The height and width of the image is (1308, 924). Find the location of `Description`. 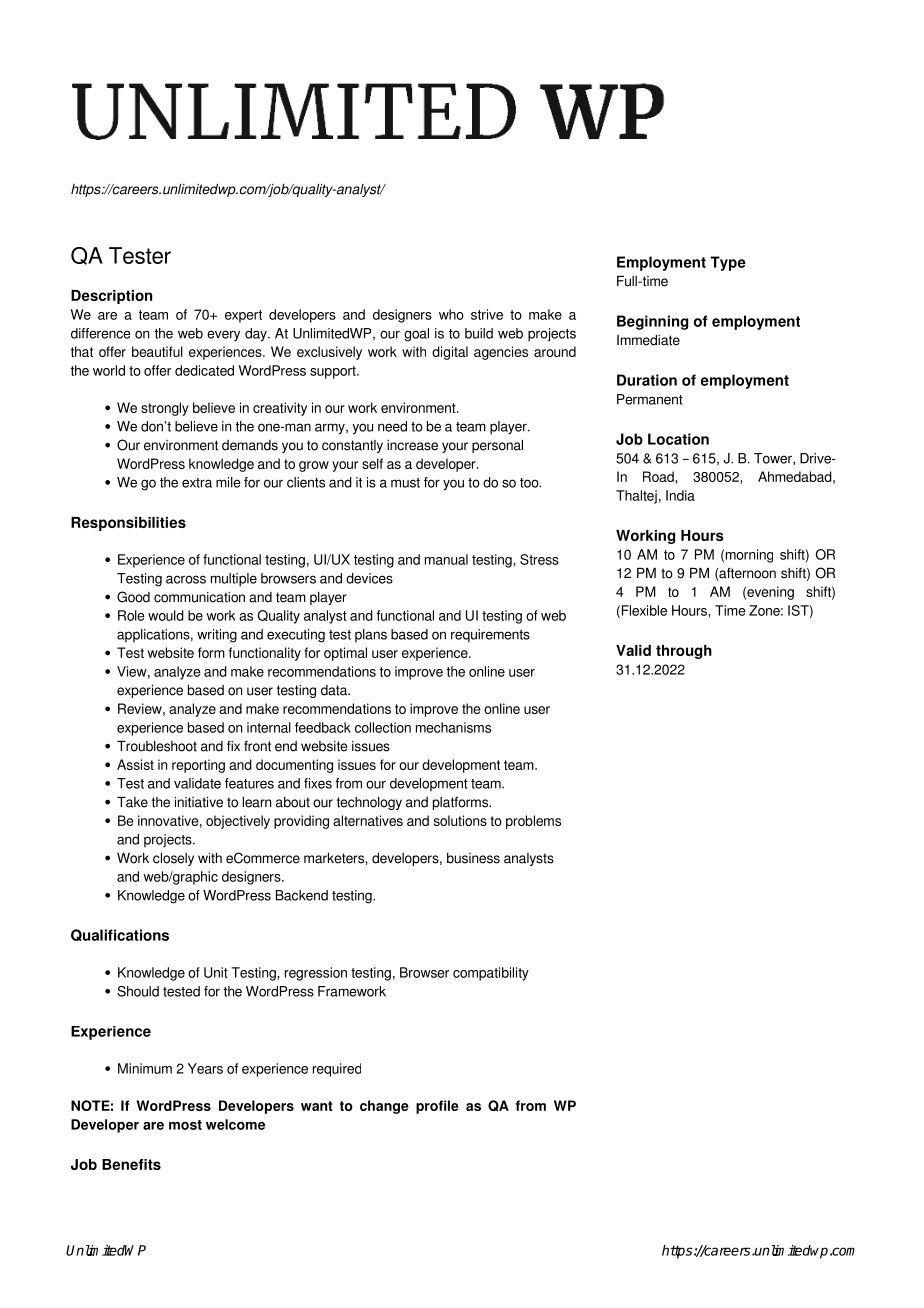

Description is located at coordinates (111, 297).
